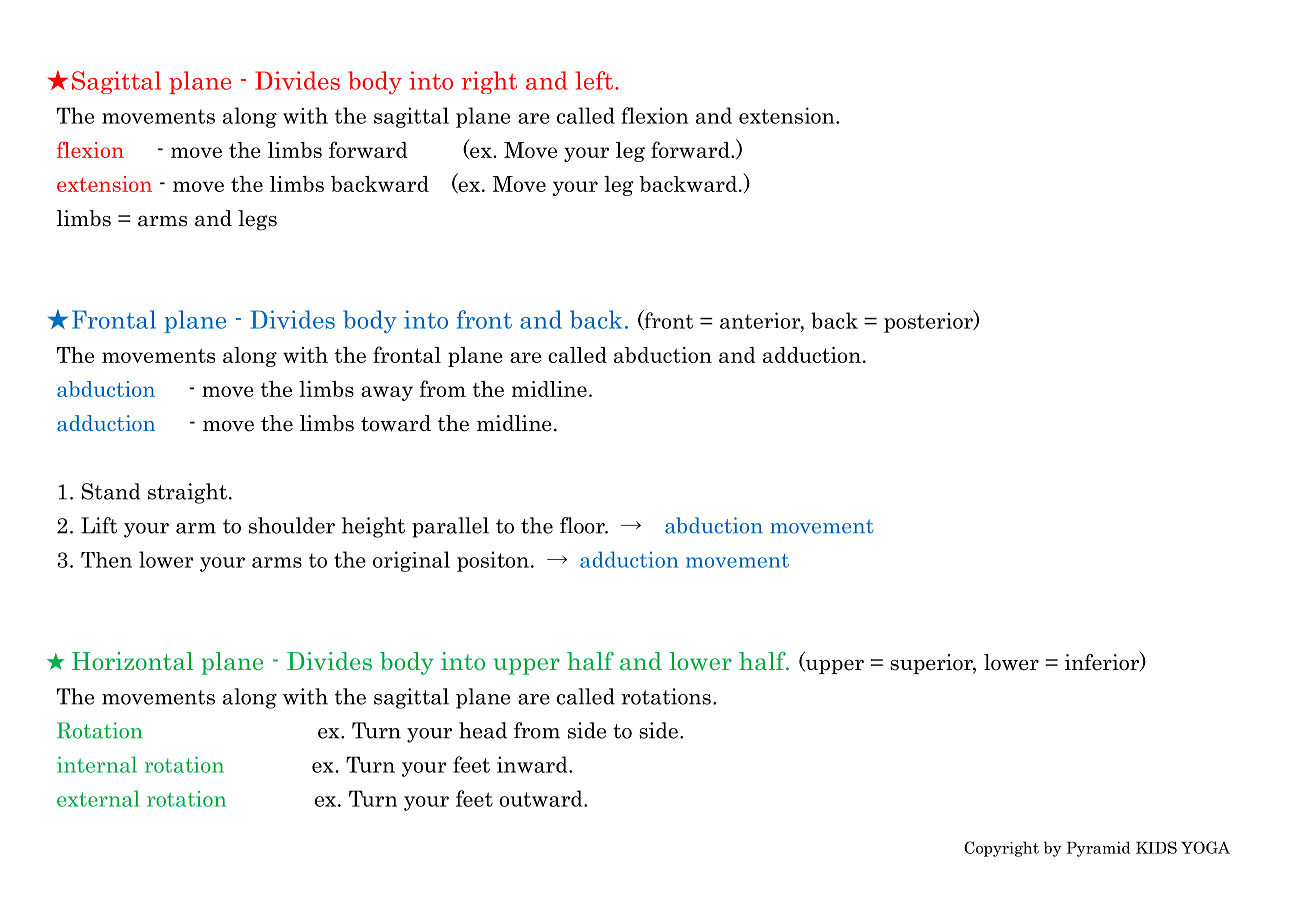  What do you see at coordinates (396, 423) in the screenshot?
I see `toward` at bounding box center [396, 423].
